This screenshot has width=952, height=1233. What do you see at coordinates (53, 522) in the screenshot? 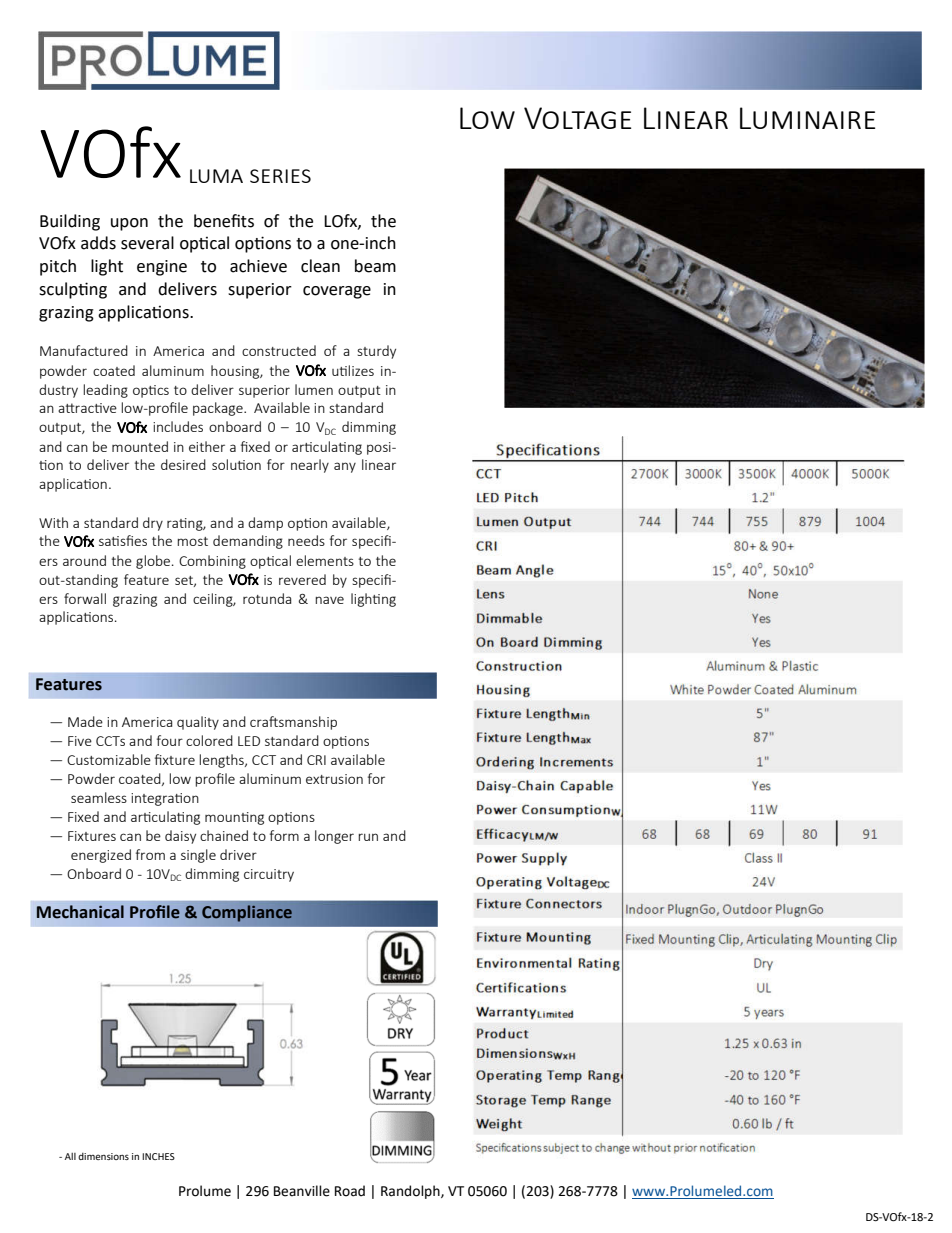
I see `With` at bounding box center [53, 522].
